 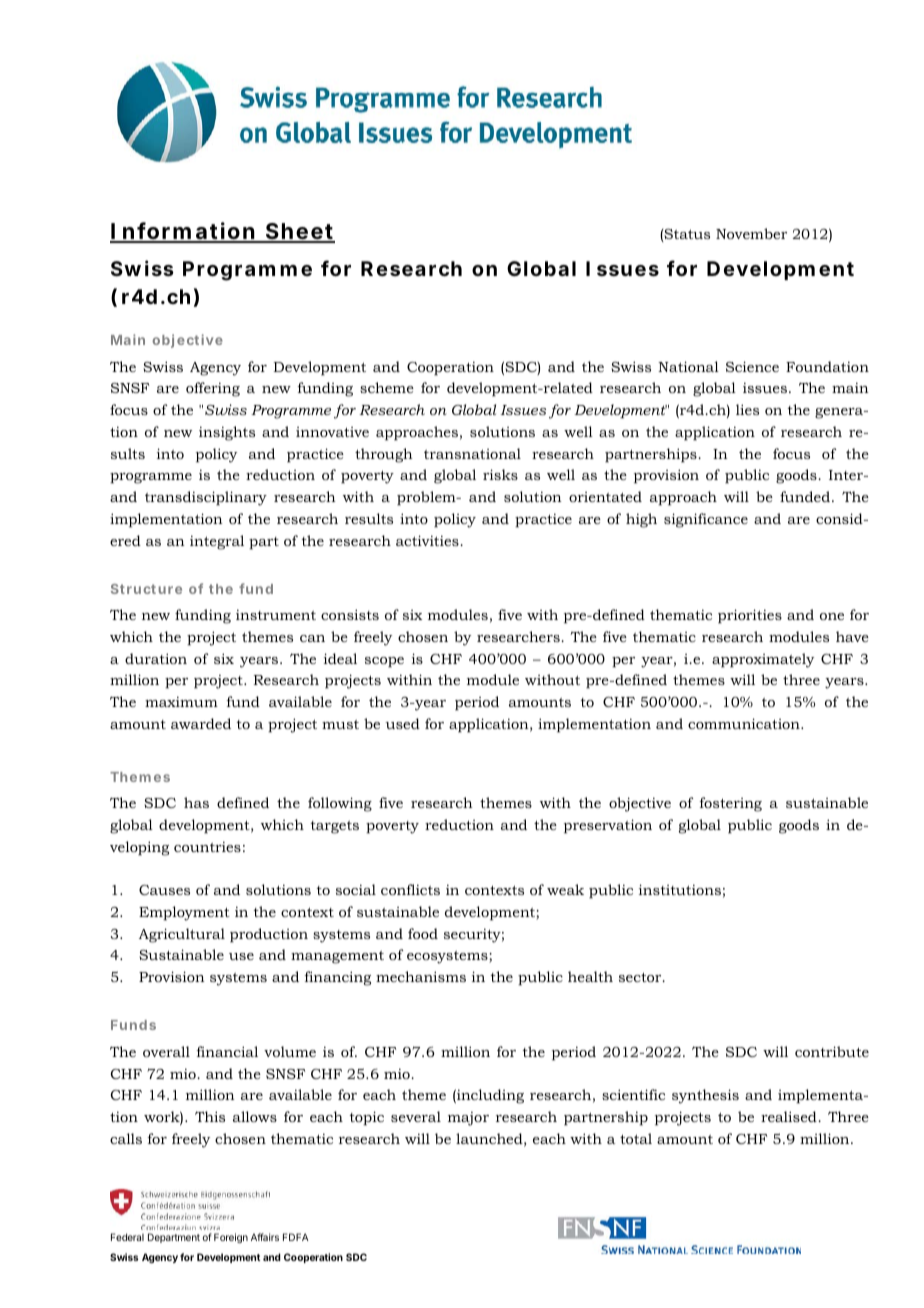 I want to click on Foreign, so click(x=231, y=1238).
